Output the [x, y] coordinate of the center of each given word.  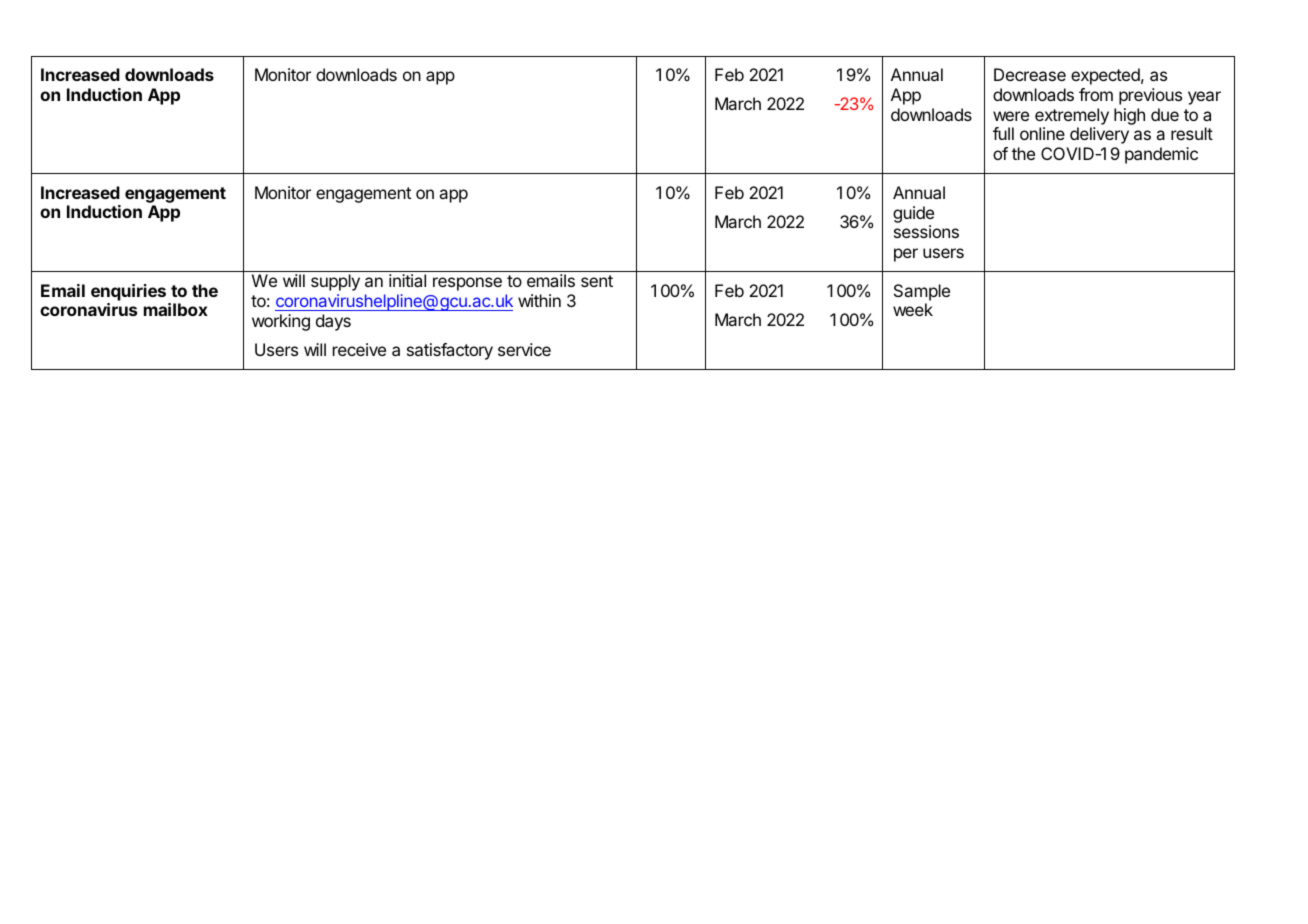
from [1096, 94]
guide [913, 214]
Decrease [1030, 74]
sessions [926, 231]
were [1011, 116]
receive [359, 349]
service [524, 349]
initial [407, 280]
